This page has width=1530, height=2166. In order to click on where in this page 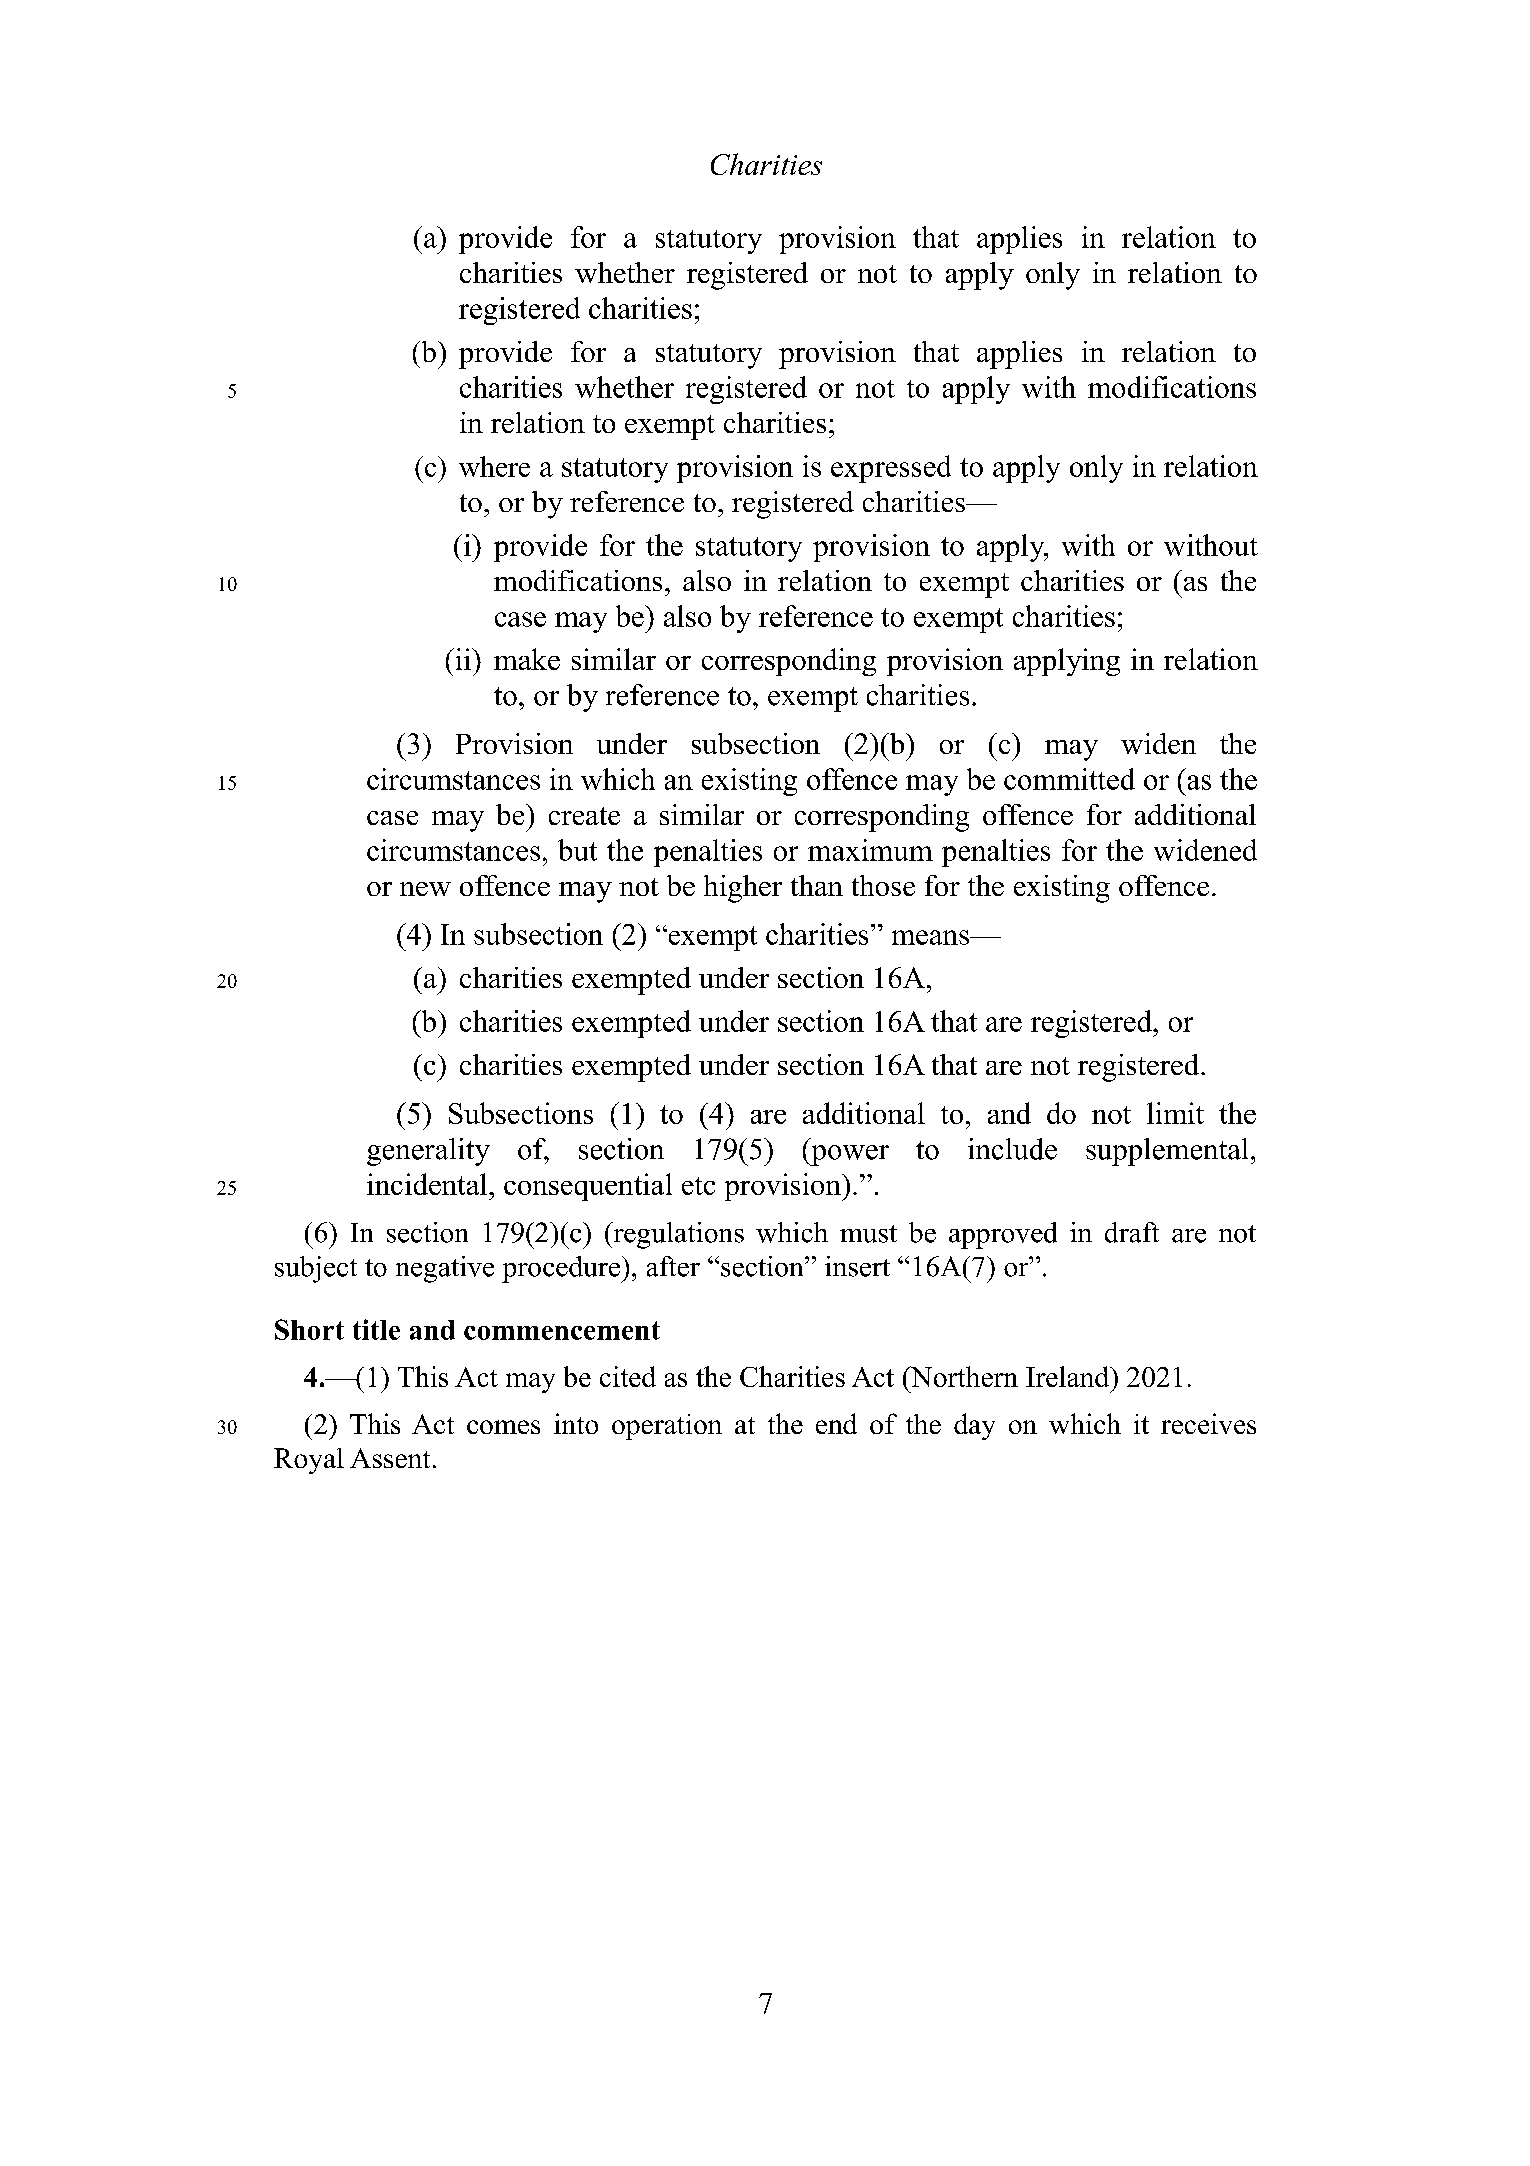, I will do `click(494, 466)`.
